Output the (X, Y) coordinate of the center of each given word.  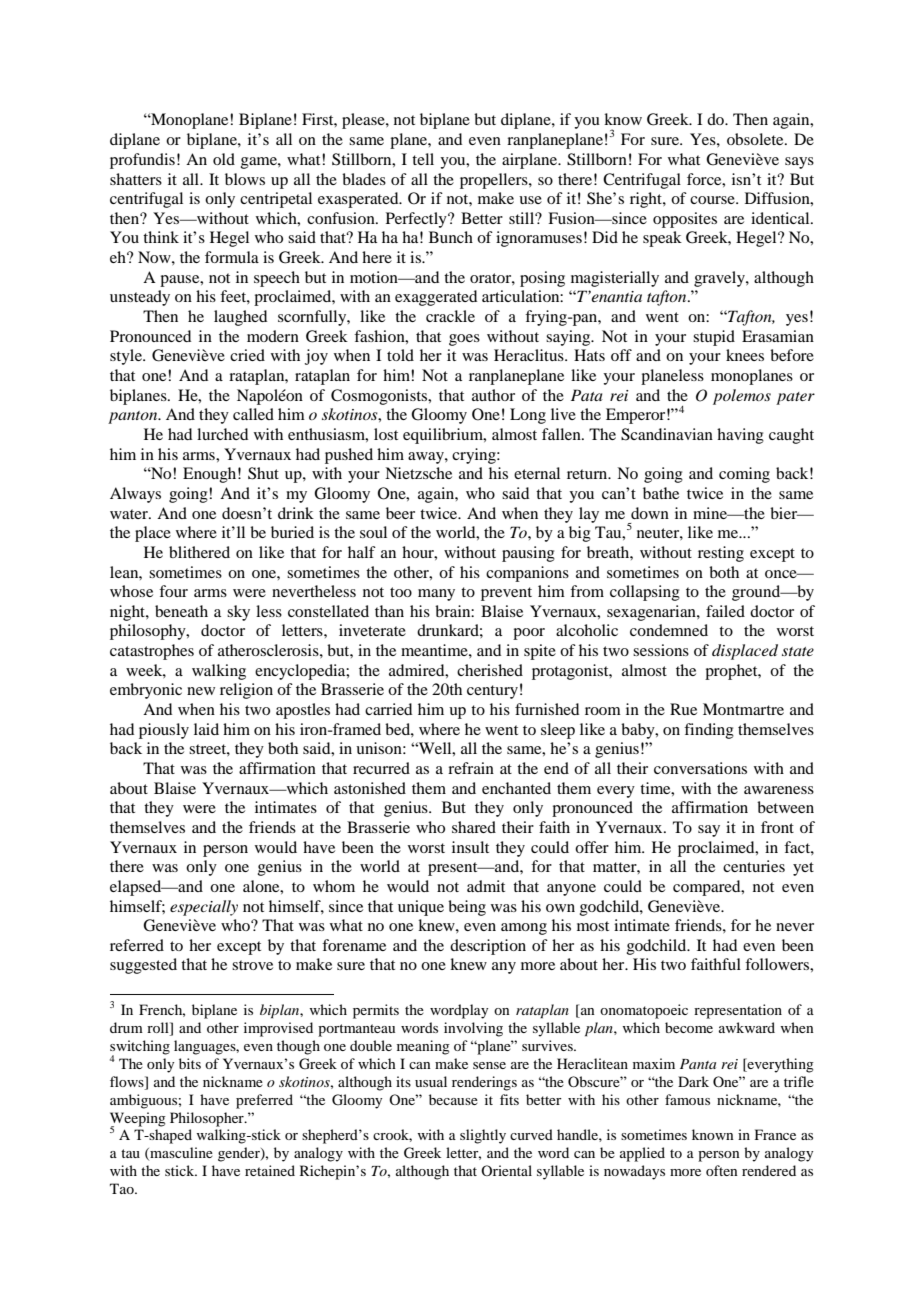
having (740, 436)
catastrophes (152, 652)
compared (708, 888)
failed (725, 611)
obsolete (756, 139)
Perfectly (417, 220)
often (722, 1170)
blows (245, 179)
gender (240, 1154)
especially (204, 908)
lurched (222, 434)
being (467, 908)
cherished (490, 670)
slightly (483, 1136)
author (493, 395)
